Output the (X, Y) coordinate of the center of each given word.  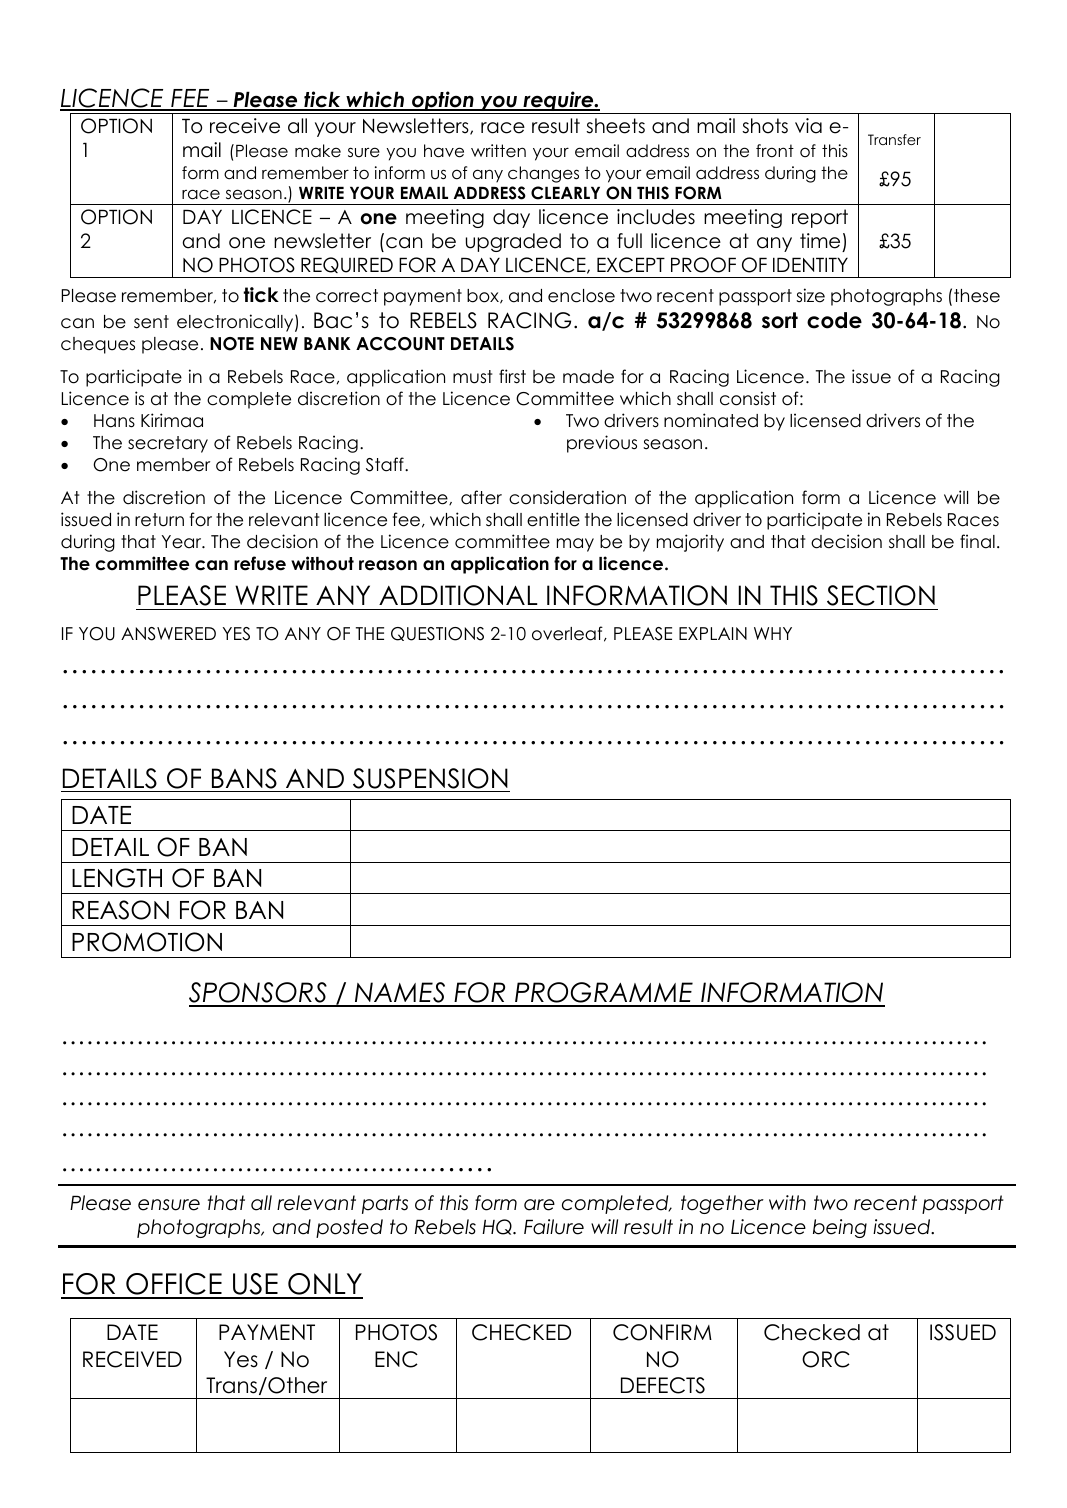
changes (543, 174)
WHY (773, 633)
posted (349, 1228)
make (318, 151)
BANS (244, 778)
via (808, 126)
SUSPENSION (430, 778)
